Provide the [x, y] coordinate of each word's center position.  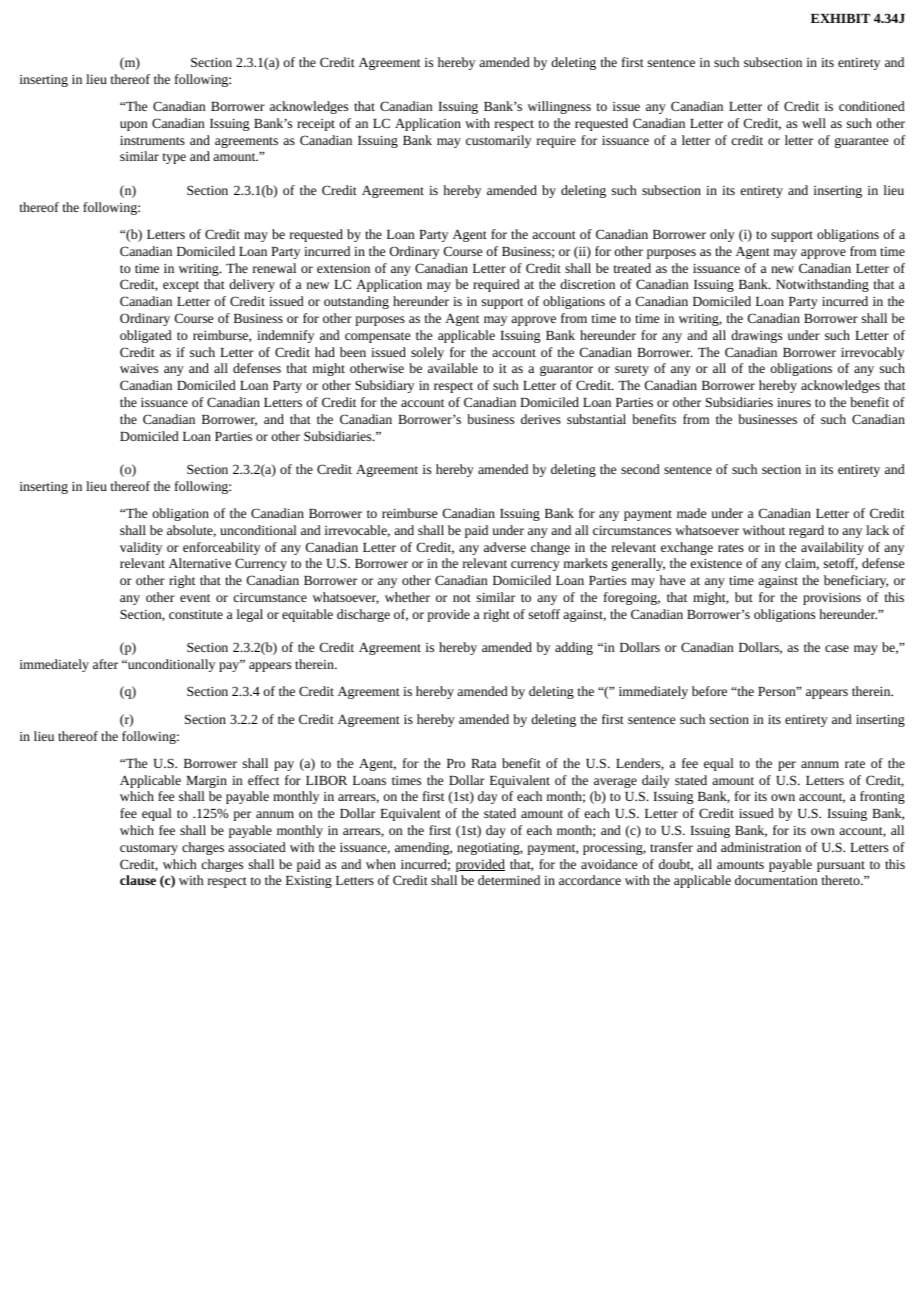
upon [133, 126]
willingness [559, 107]
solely [427, 353]
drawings [756, 336]
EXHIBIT [840, 18]
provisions [832, 599]
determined [509, 880]
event [195, 598]
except [181, 286]
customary [149, 849]
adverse [505, 547]
